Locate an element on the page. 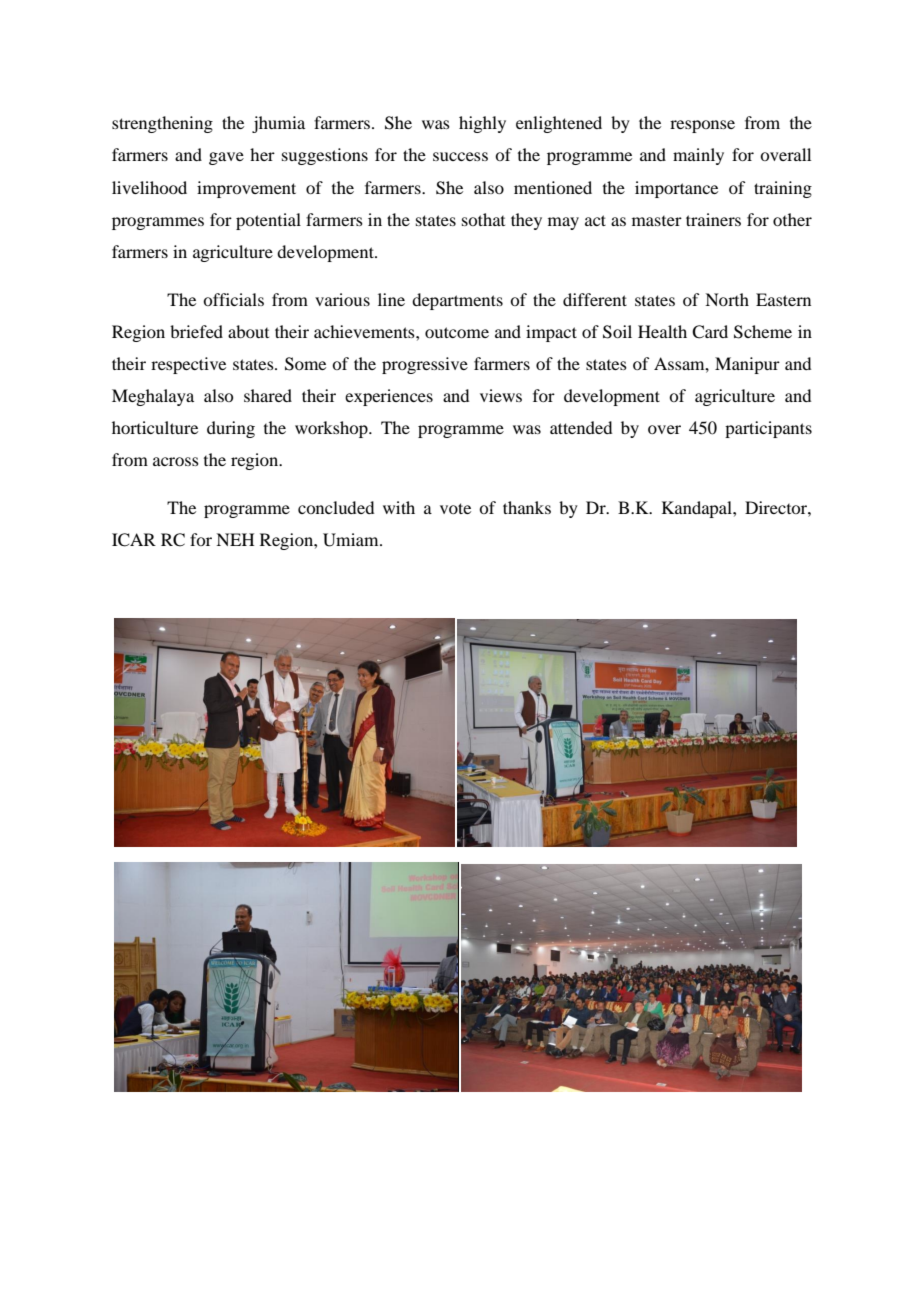  NEH is located at coordinates (235, 539).
